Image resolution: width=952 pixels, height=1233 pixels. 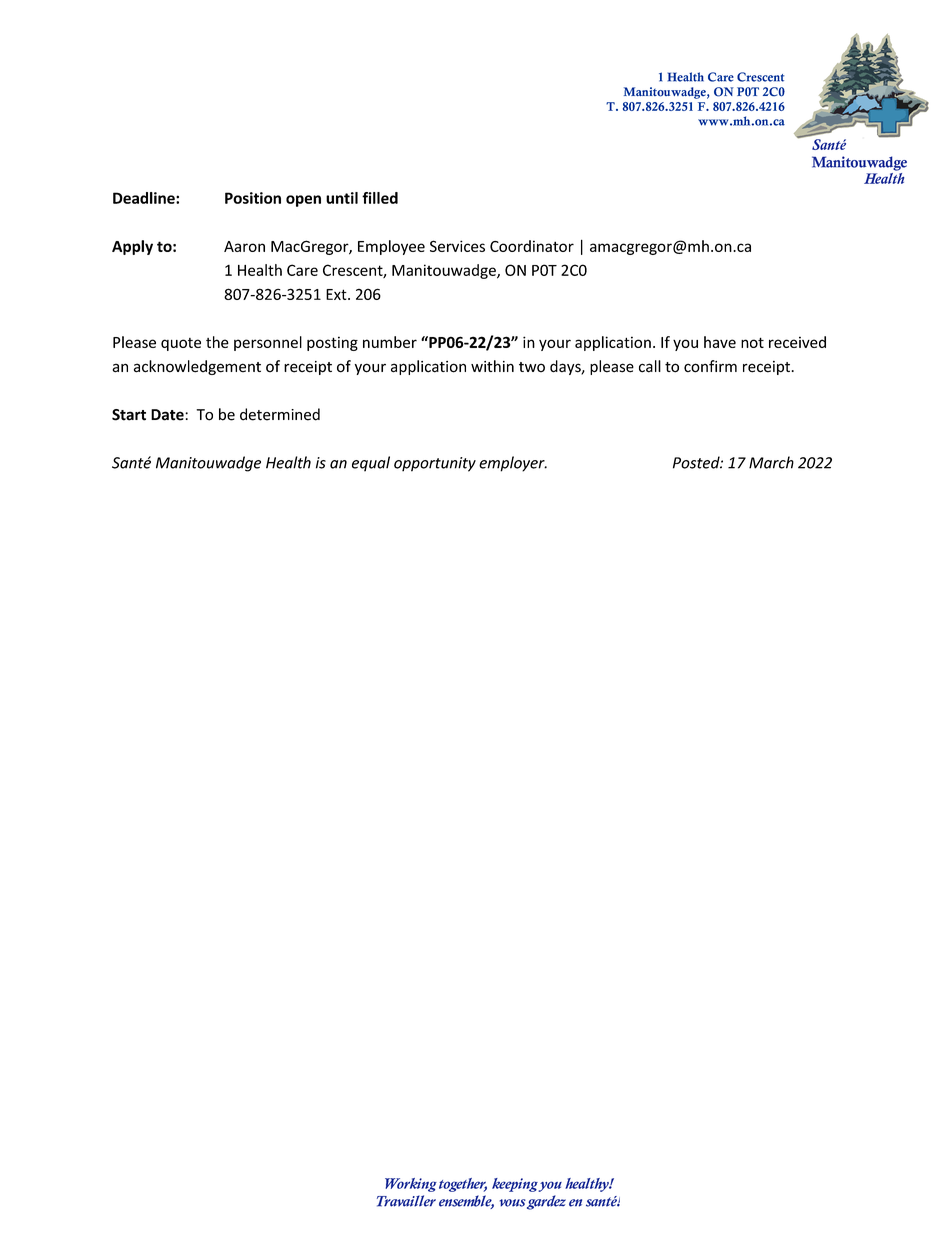 I want to click on together, so click(x=463, y=1185).
